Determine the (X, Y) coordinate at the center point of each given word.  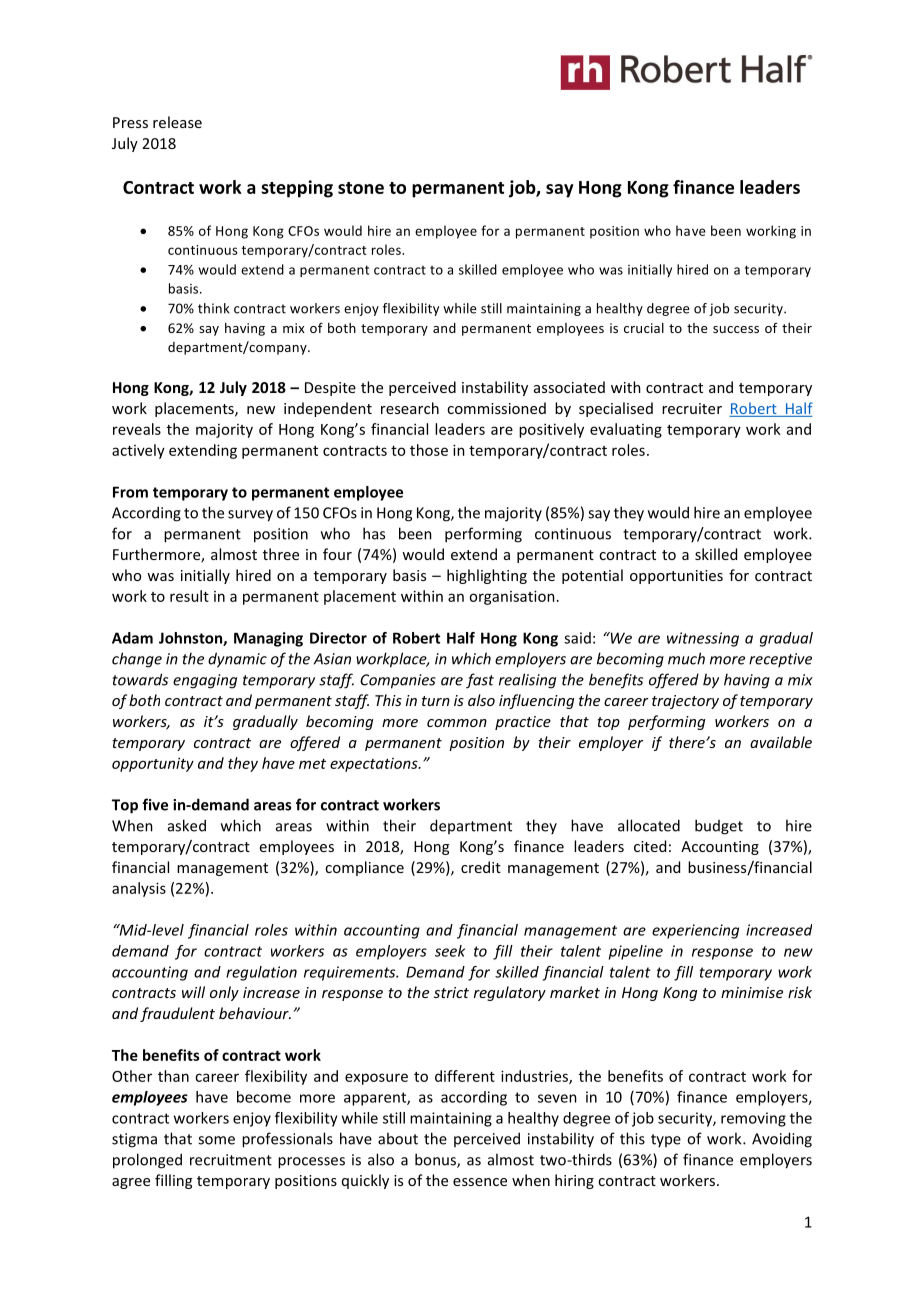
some (216, 1140)
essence (480, 1182)
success (736, 329)
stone (361, 188)
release (177, 122)
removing (753, 1119)
